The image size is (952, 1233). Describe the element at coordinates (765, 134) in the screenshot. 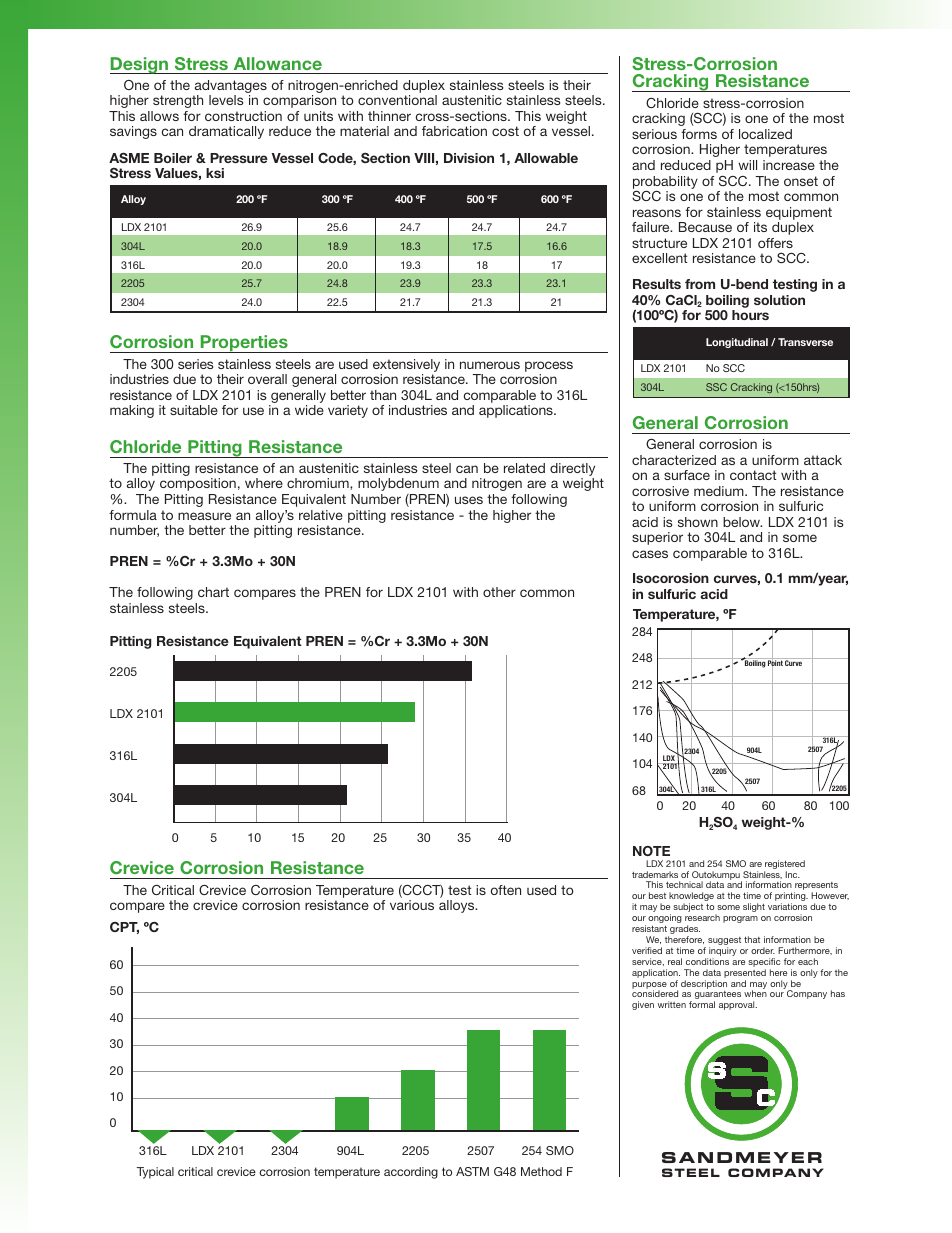

I see `localized` at that location.
